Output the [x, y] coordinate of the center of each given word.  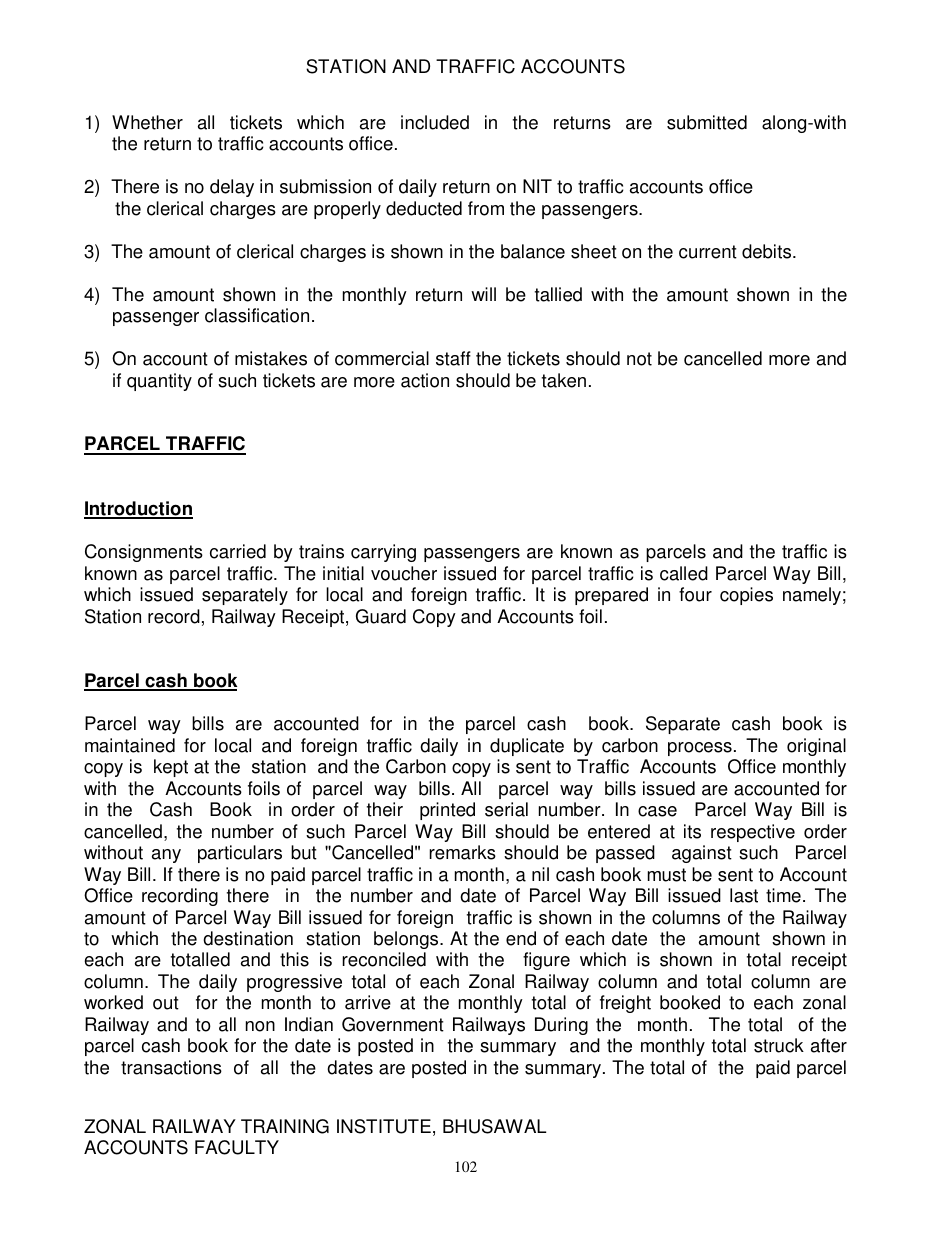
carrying [383, 553]
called [684, 573]
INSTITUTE [384, 1126]
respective [753, 833]
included [435, 122]
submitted [707, 122]
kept [171, 768]
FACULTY [237, 1147]
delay [232, 188]
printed [447, 811]
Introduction [138, 509]
